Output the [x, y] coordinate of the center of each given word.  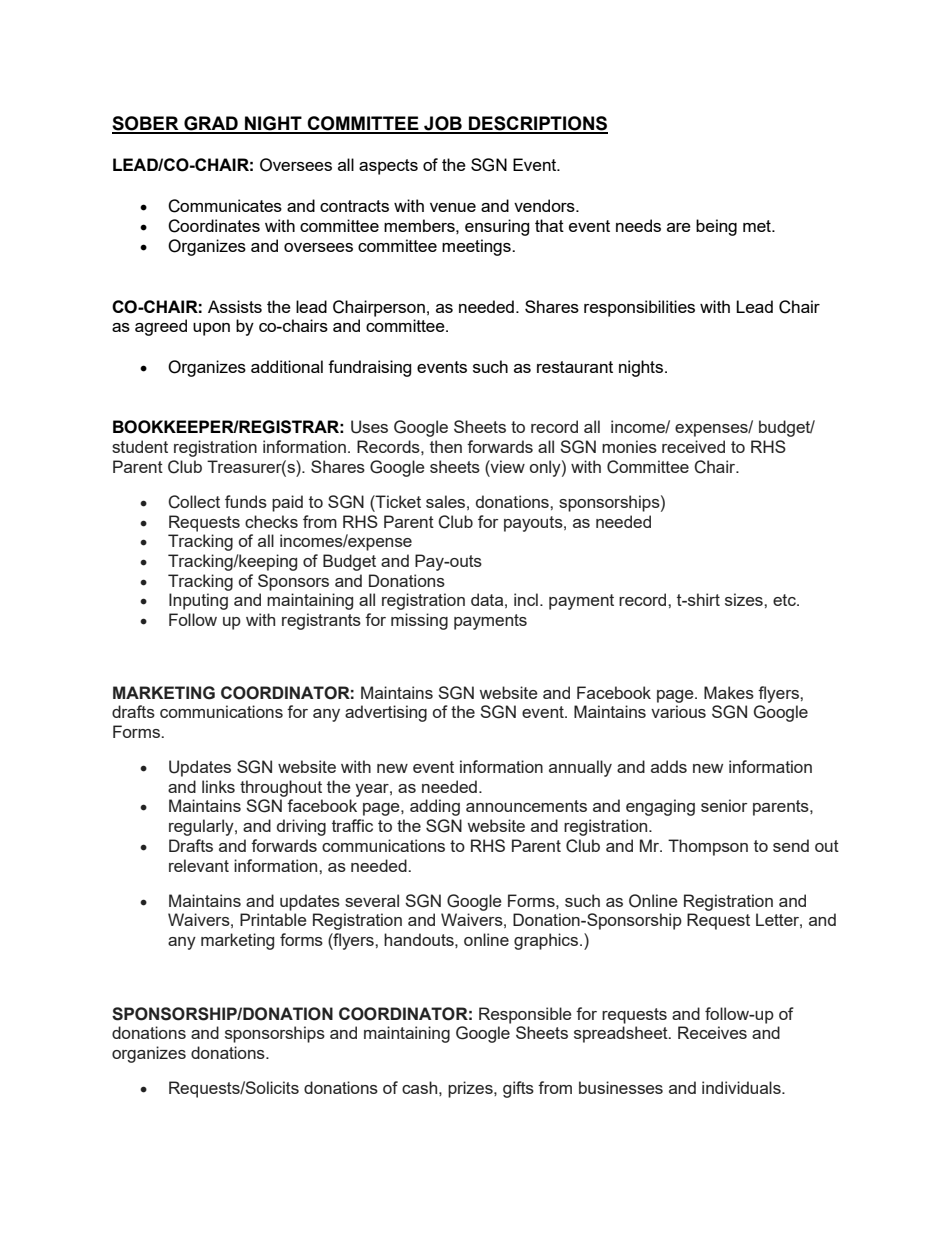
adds [669, 766]
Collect [194, 502]
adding [435, 807]
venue [453, 207]
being [716, 227]
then [446, 446]
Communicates [225, 206]
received [693, 446]
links [218, 786]
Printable [273, 919]
